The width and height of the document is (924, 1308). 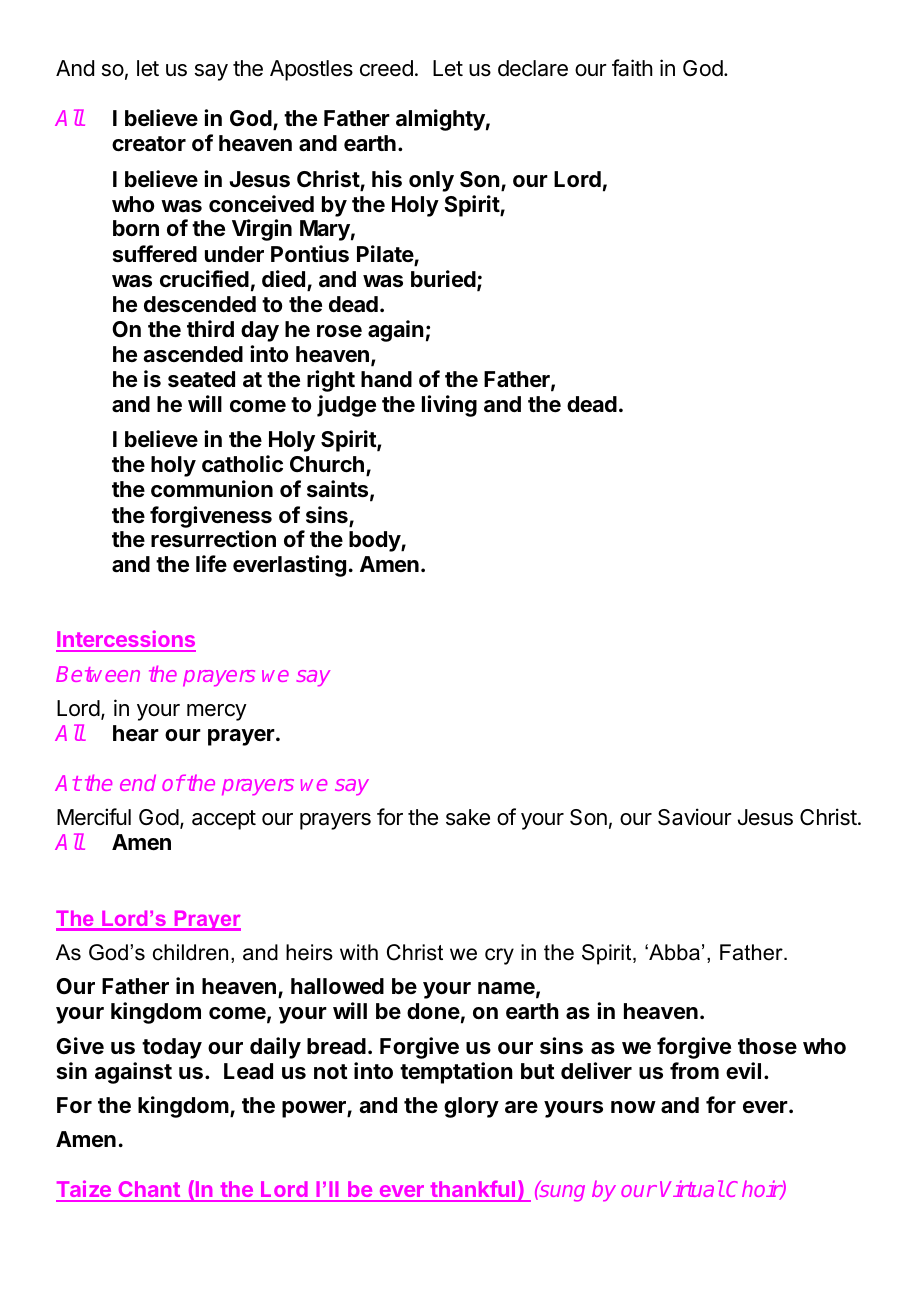 What do you see at coordinates (386, 379) in the document?
I see `hand` at bounding box center [386, 379].
